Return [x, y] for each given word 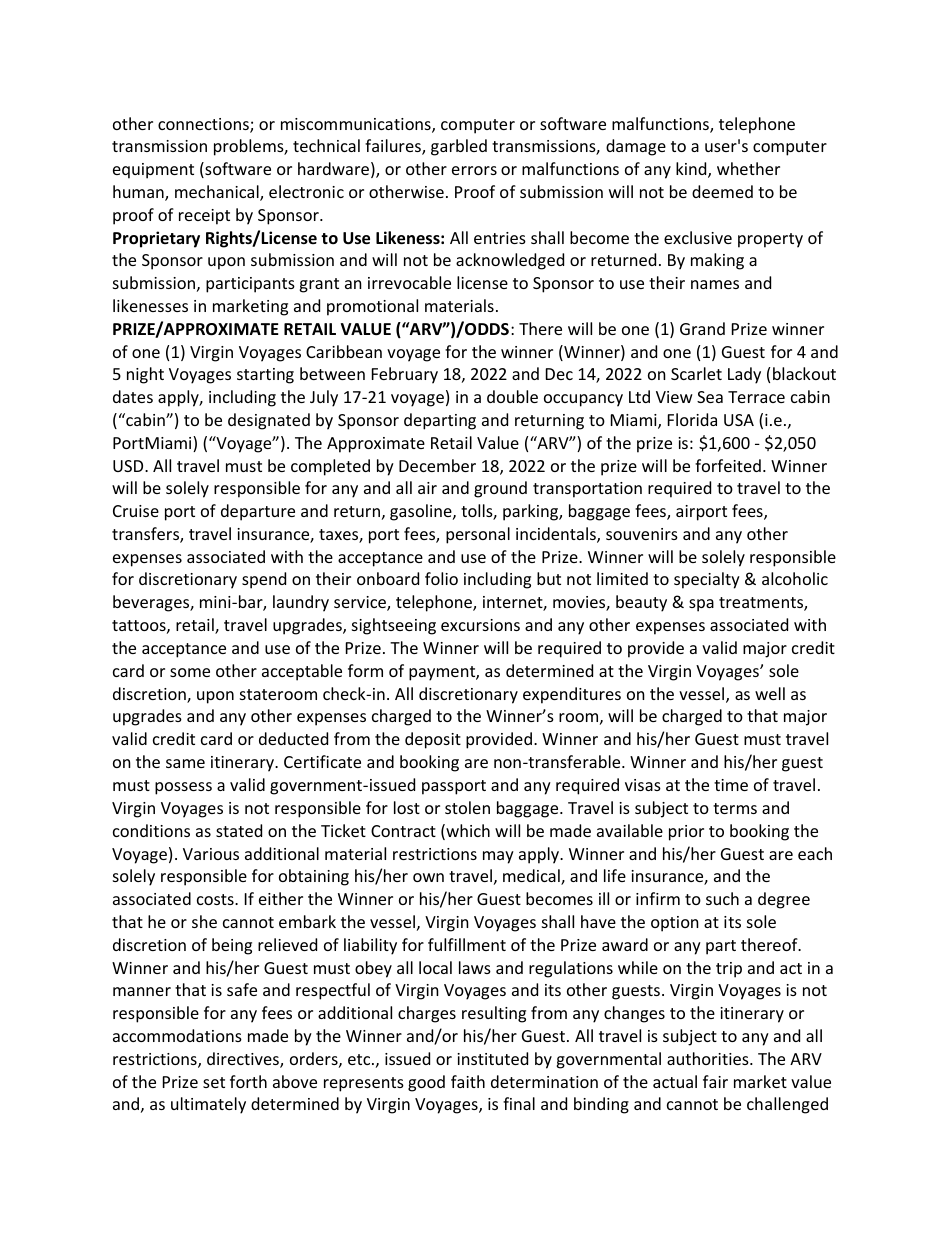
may [498, 857]
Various [211, 854]
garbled [459, 147]
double [512, 396]
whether [748, 168]
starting [265, 376]
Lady [744, 375]
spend [264, 580]
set [214, 1082]
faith [468, 1081]
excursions [480, 625]
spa [701, 605]
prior [686, 833]
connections [204, 125]
